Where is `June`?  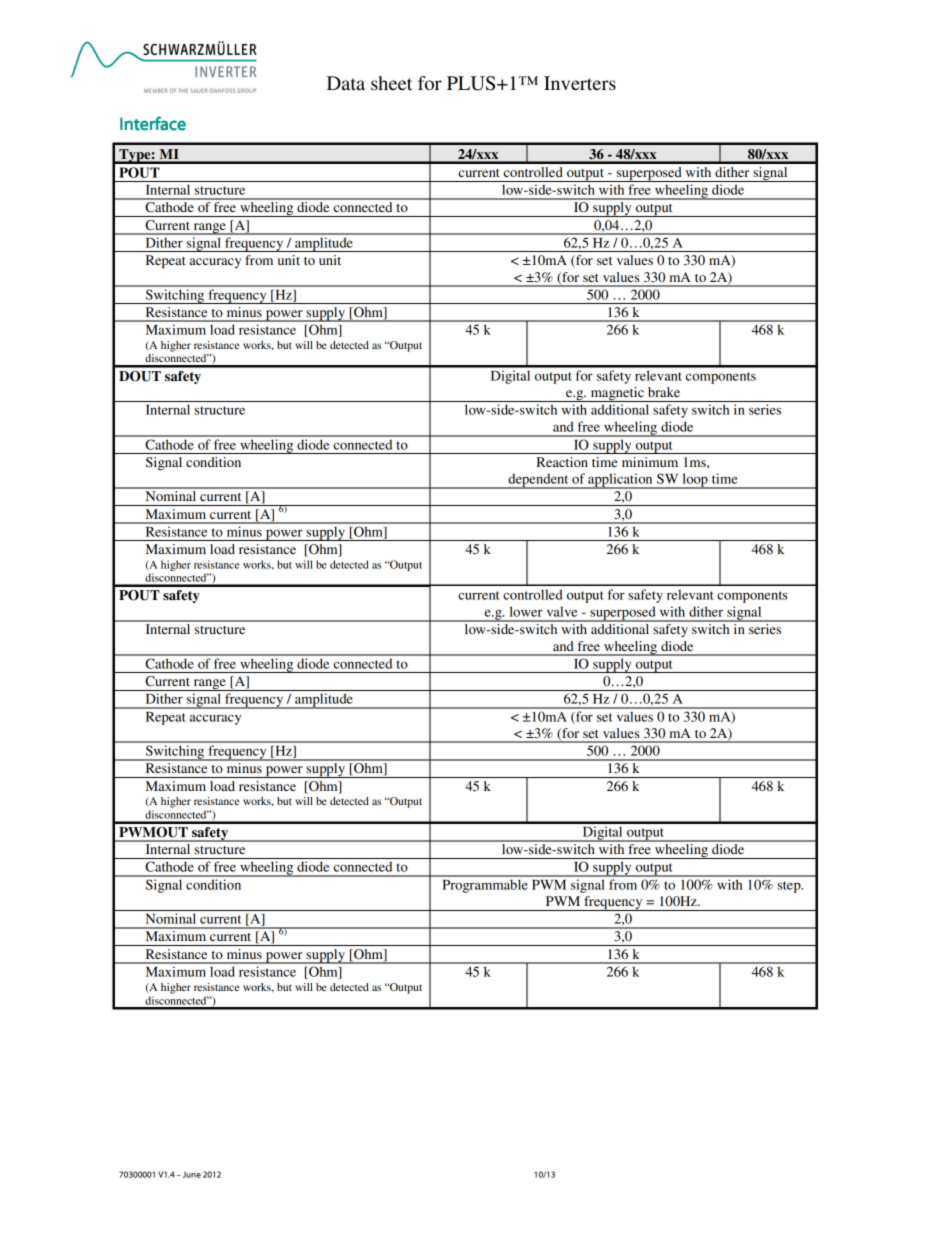
June is located at coordinates (190, 1175).
